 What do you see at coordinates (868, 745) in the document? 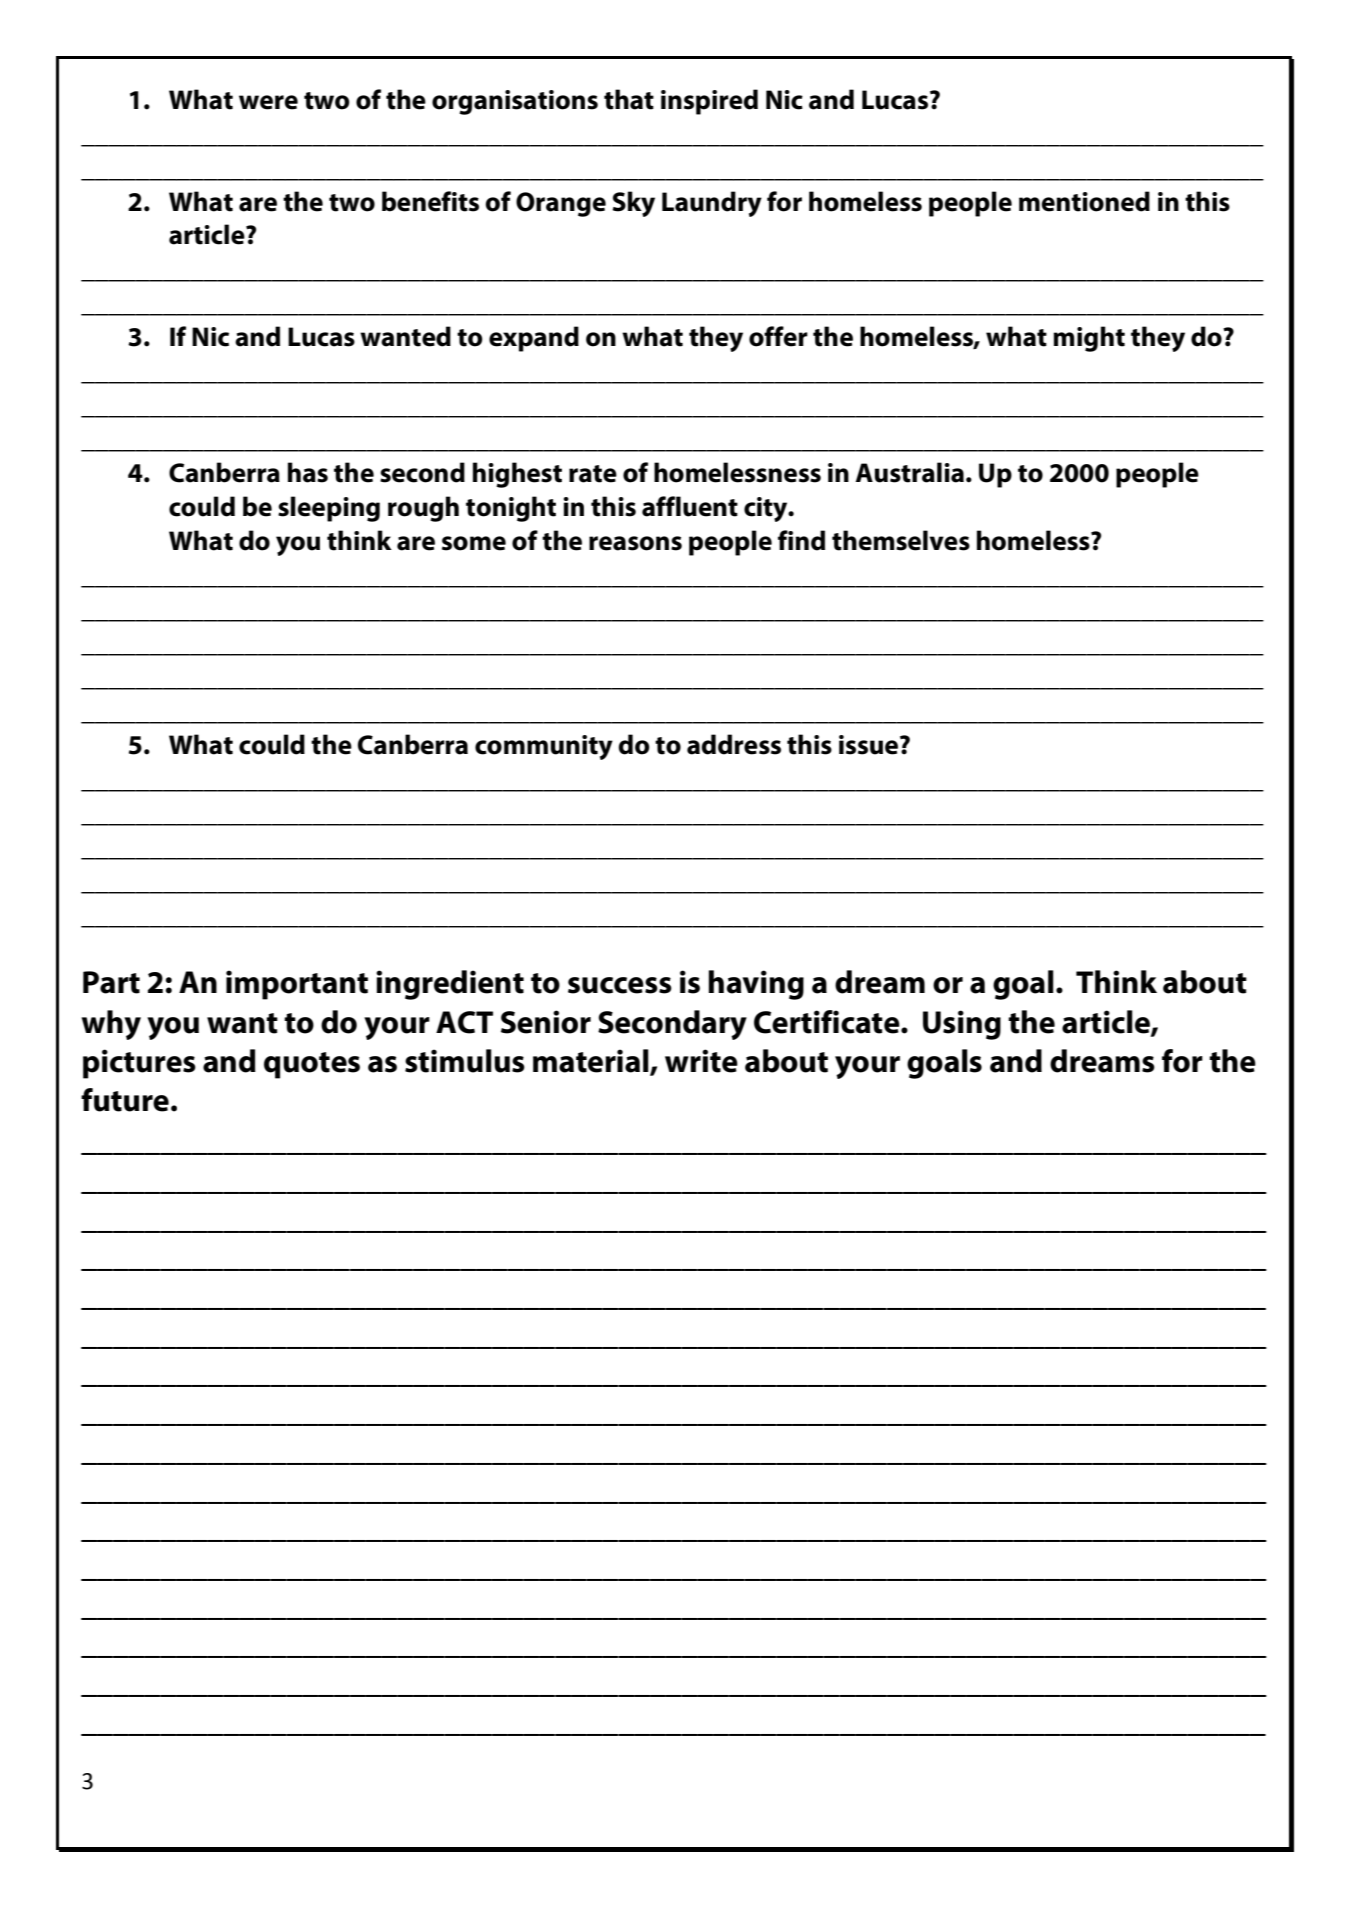
I see `issue` at bounding box center [868, 745].
